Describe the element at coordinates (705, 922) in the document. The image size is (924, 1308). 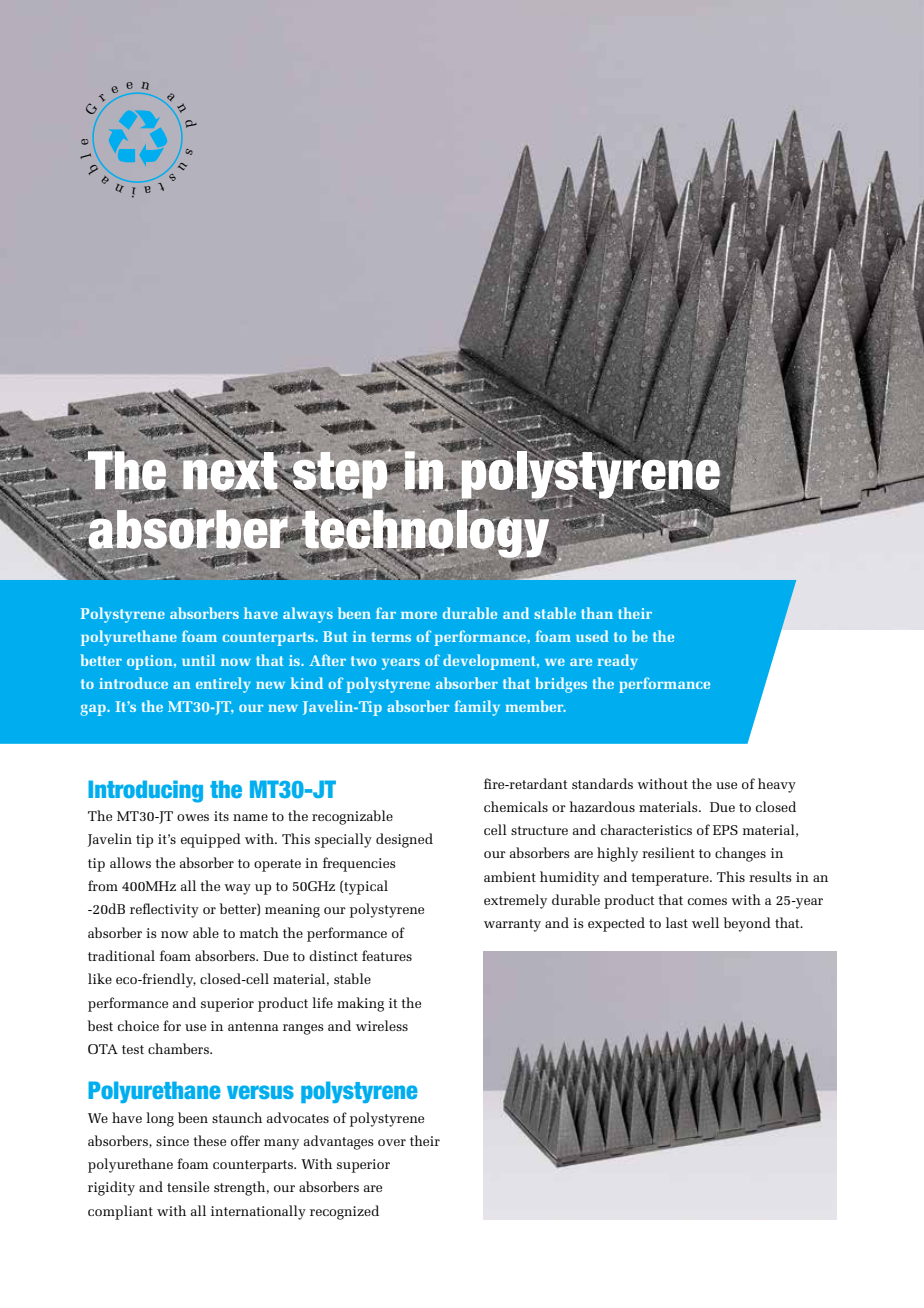
I see `well` at that location.
